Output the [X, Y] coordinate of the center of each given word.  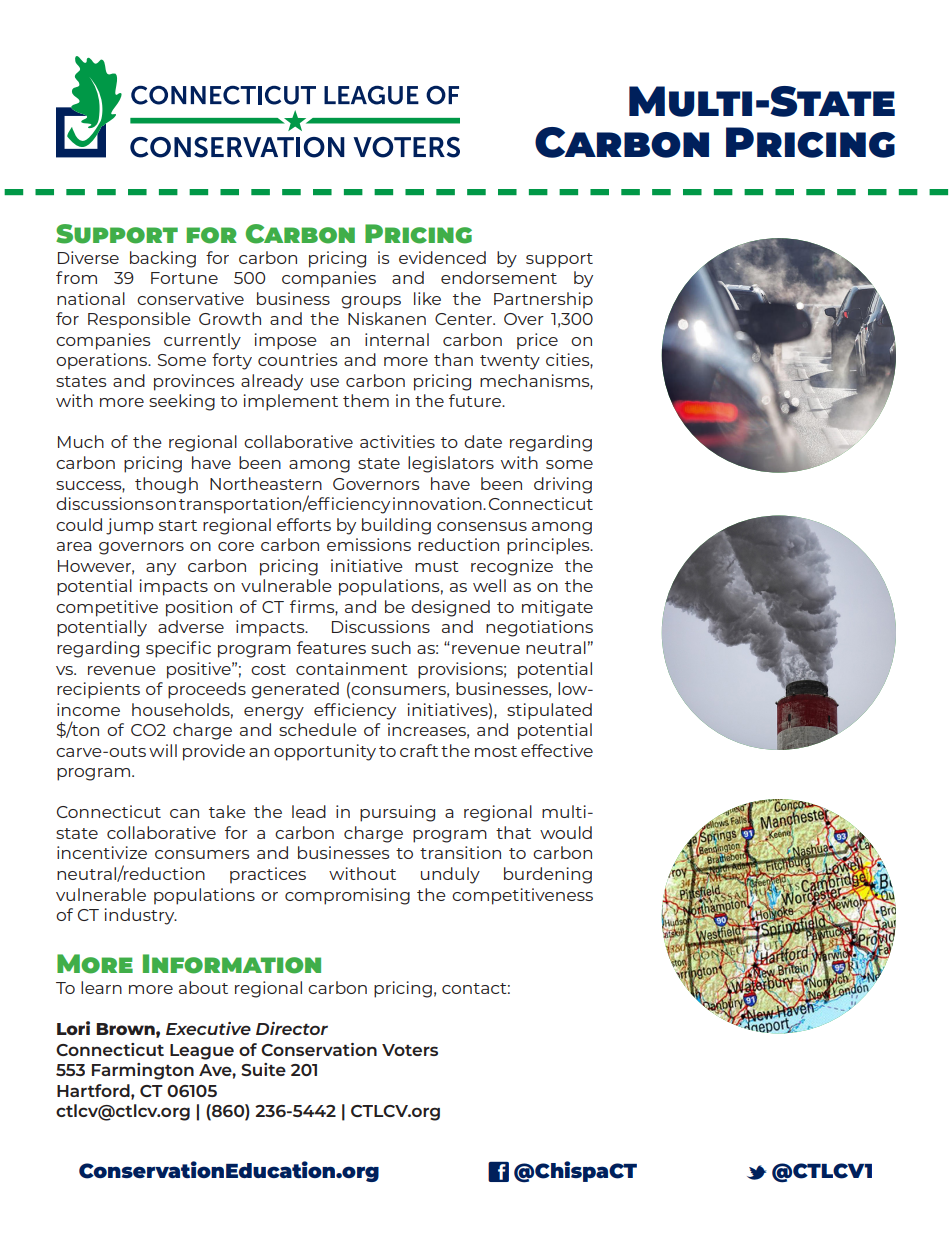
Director [292, 1028]
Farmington [143, 1071]
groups [371, 302]
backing [163, 259]
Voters [410, 1050]
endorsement [499, 277]
